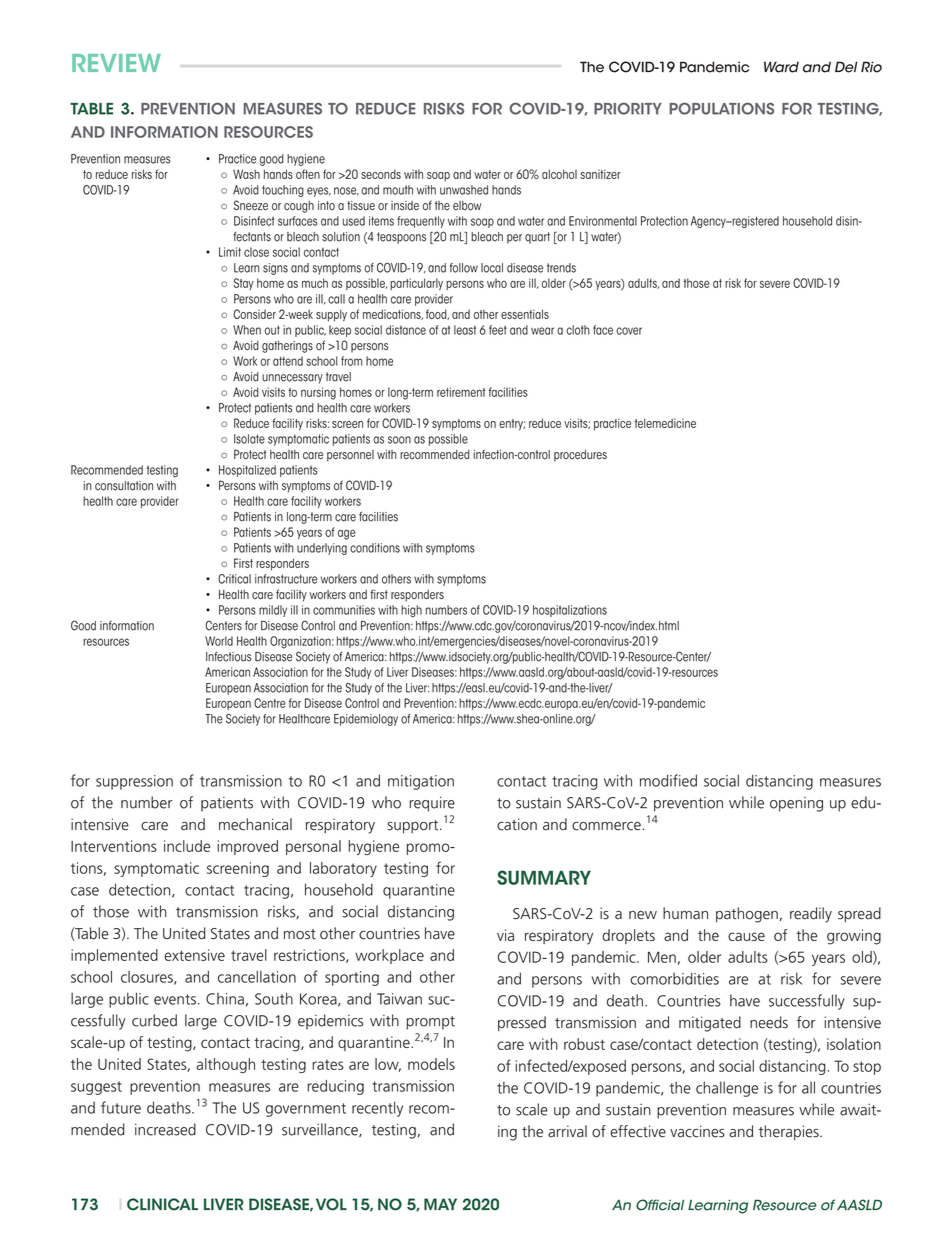 This screenshot has height=1233, width=952. I want to click on via, so click(505, 935).
